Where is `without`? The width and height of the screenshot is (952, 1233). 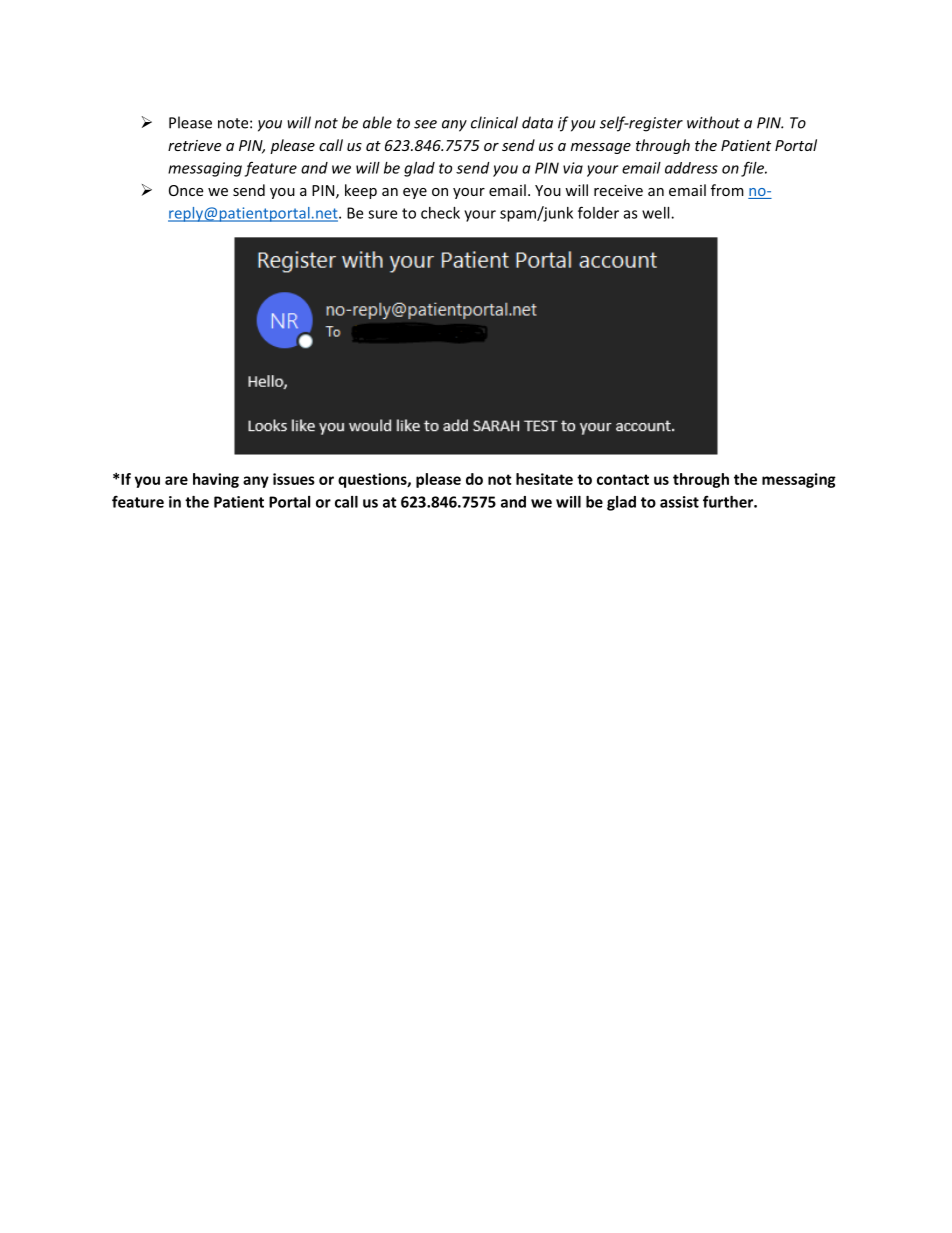 without is located at coordinates (713, 122).
